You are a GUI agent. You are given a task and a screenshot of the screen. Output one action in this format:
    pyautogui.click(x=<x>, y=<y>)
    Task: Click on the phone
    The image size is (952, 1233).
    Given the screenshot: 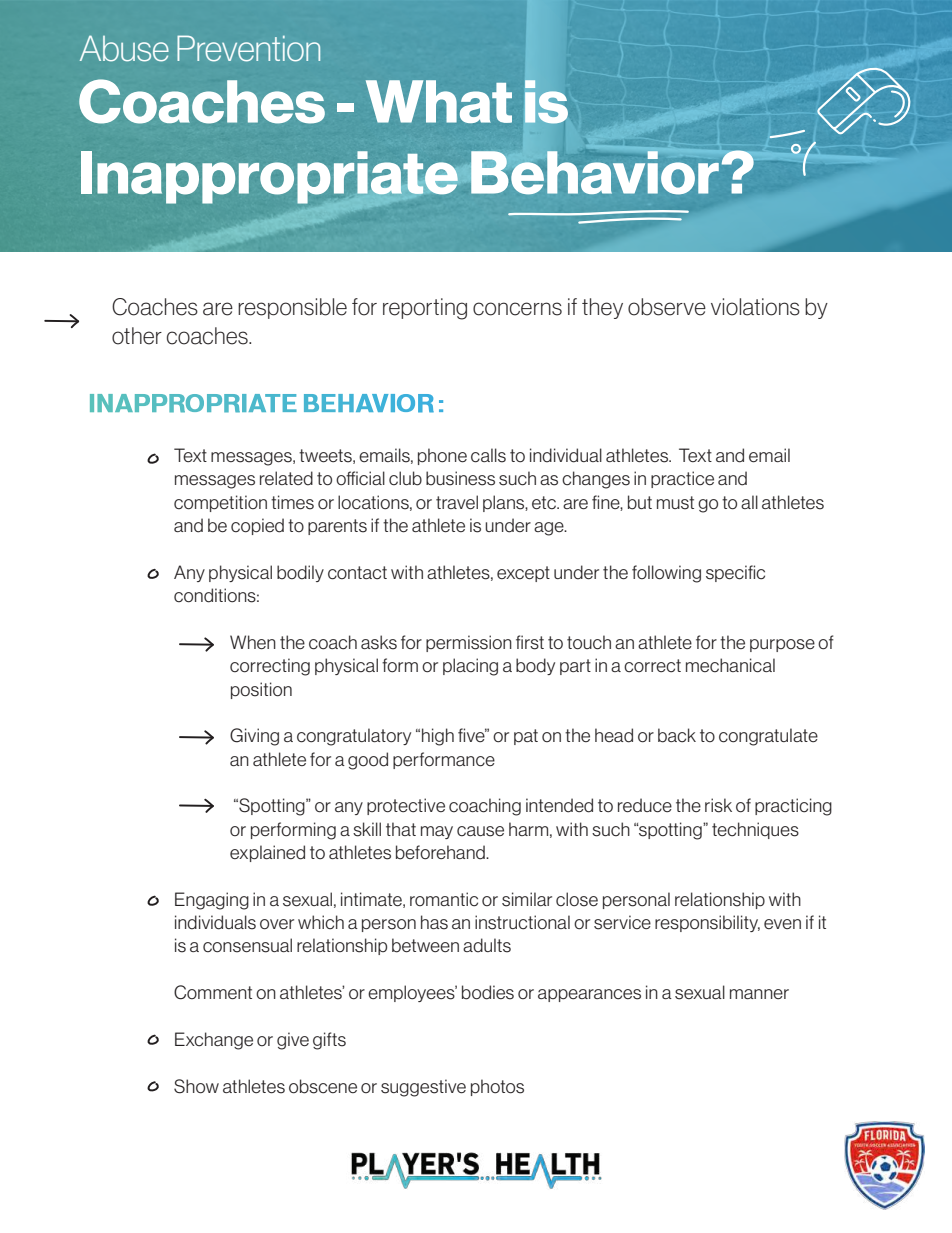 What is the action you would take?
    pyautogui.click(x=442, y=456)
